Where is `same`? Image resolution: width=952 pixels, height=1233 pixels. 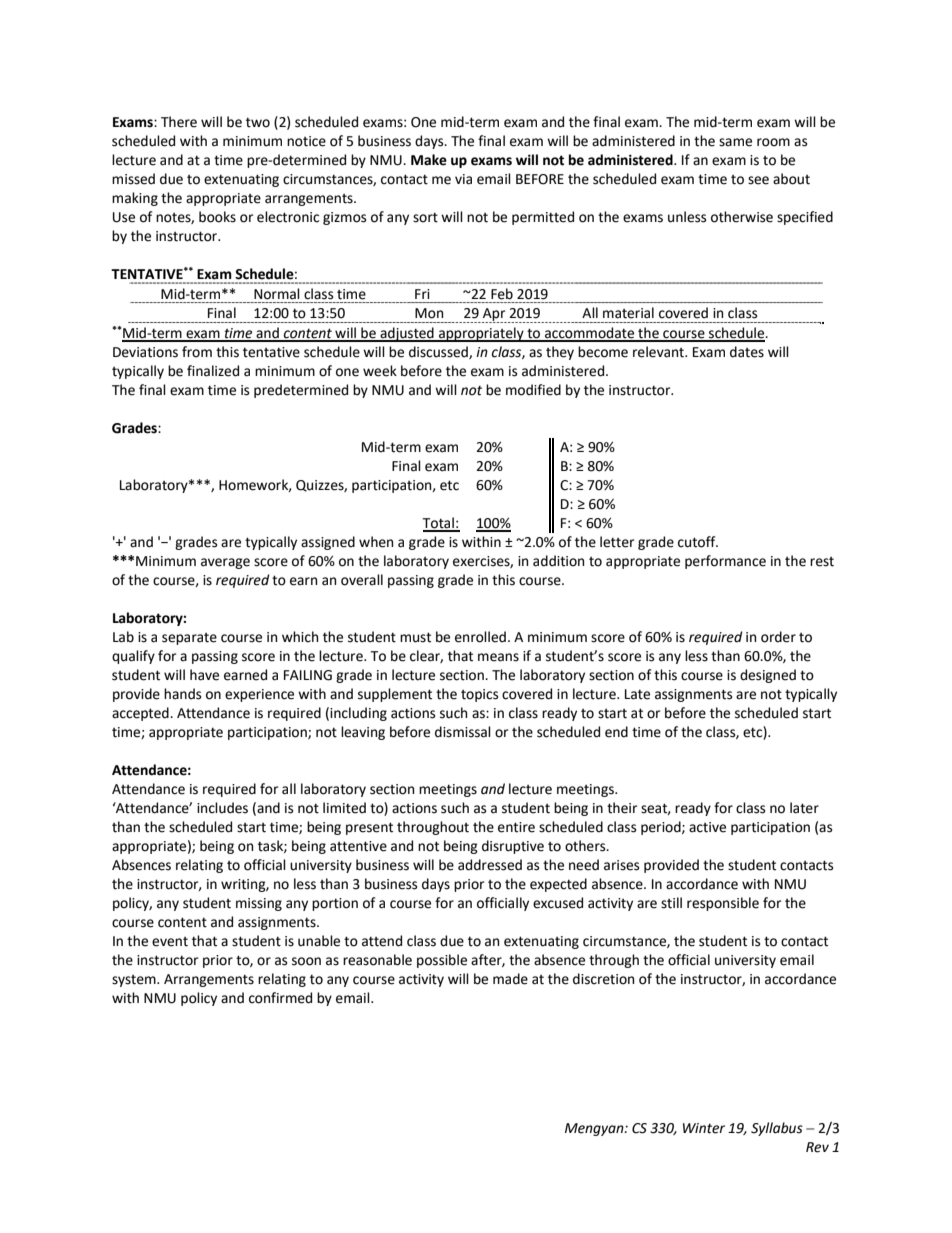 same is located at coordinates (735, 142).
